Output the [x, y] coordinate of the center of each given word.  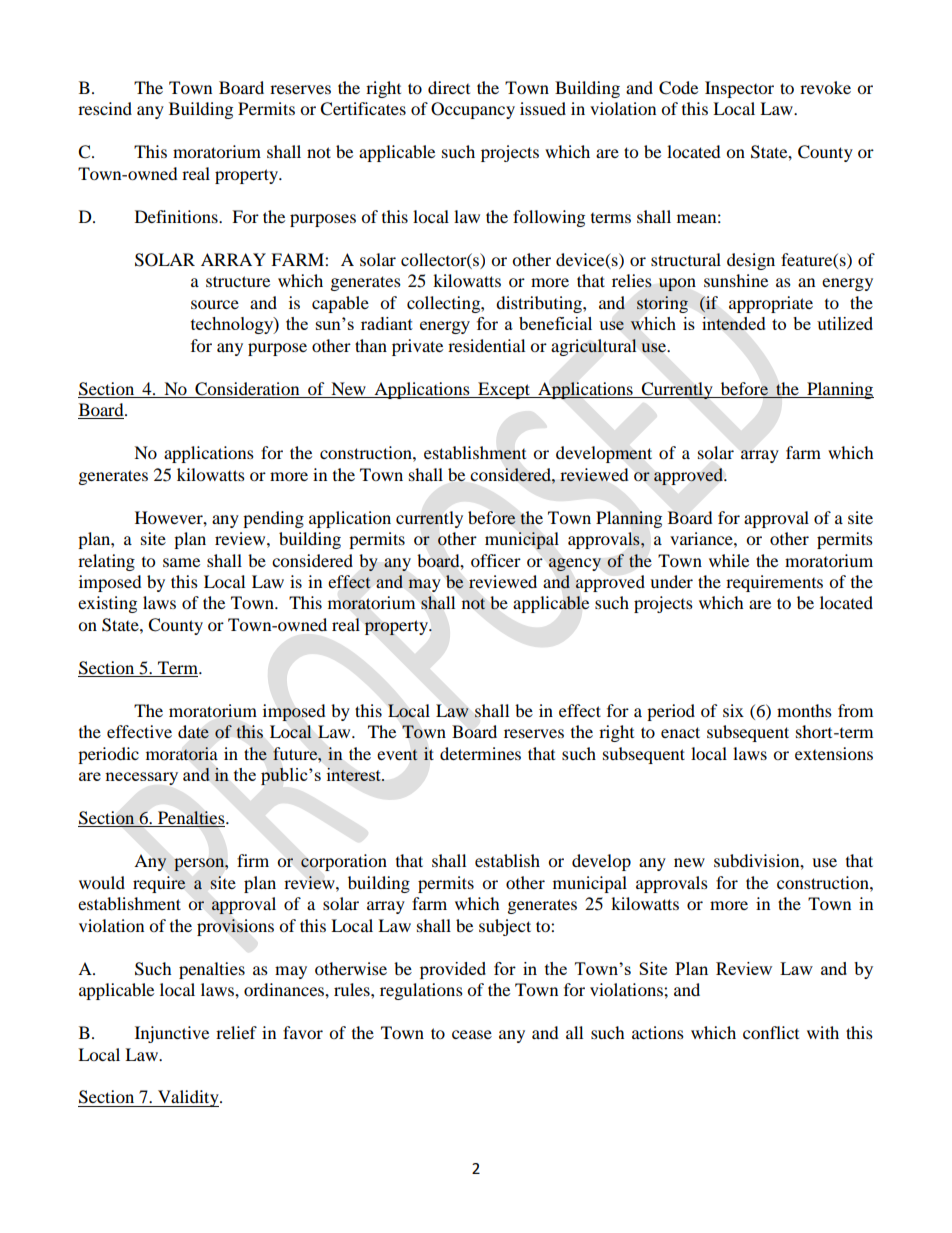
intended [734, 323]
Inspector [739, 89]
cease [472, 1034]
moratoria [182, 754]
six [733, 710]
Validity [188, 1098]
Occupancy [473, 110]
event [397, 755]
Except [504, 390]
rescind [105, 108]
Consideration [247, 389]
